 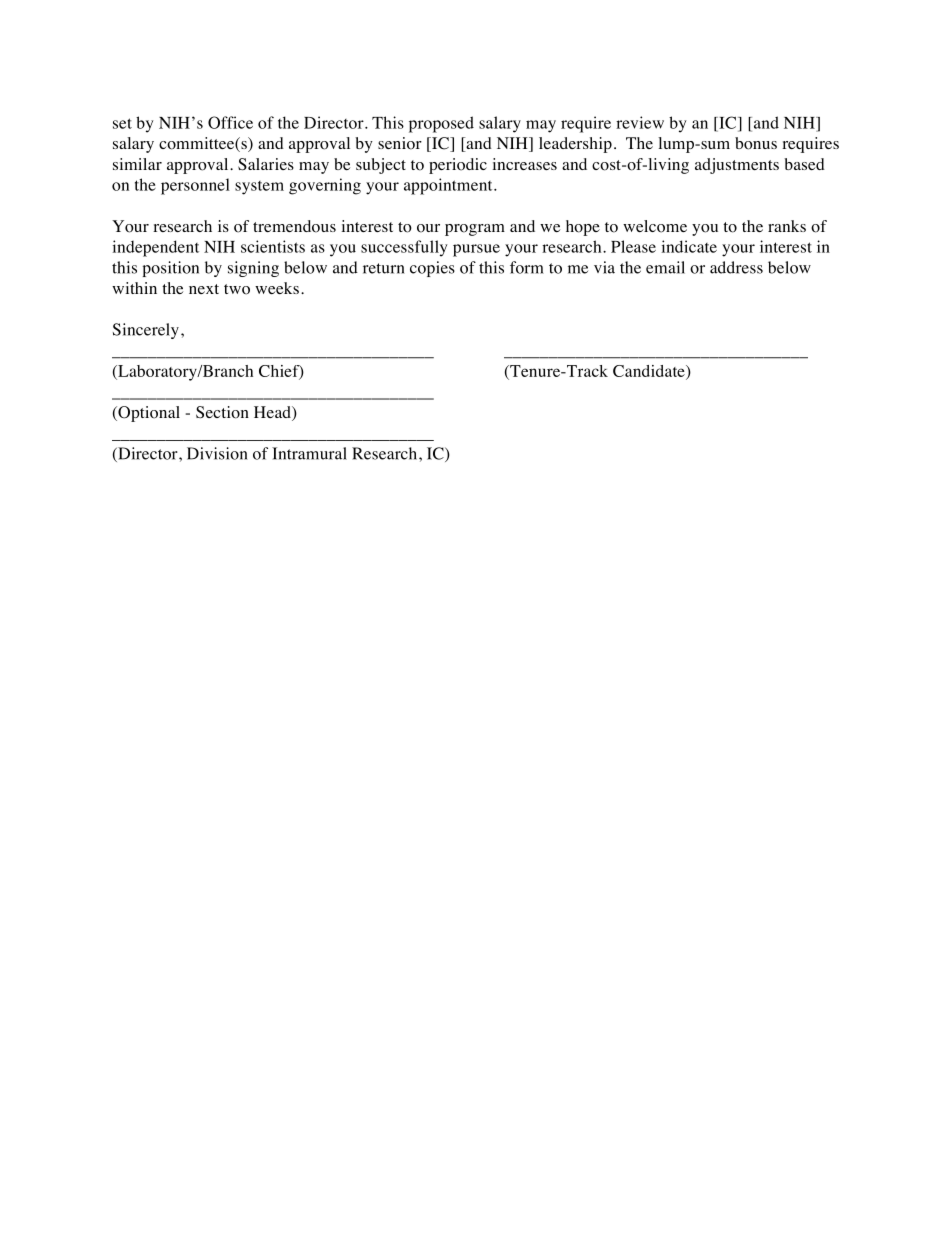 What do you see at coordinates (441, 124) in the image?
I see `proposed` at bounding box center [441, 124].
